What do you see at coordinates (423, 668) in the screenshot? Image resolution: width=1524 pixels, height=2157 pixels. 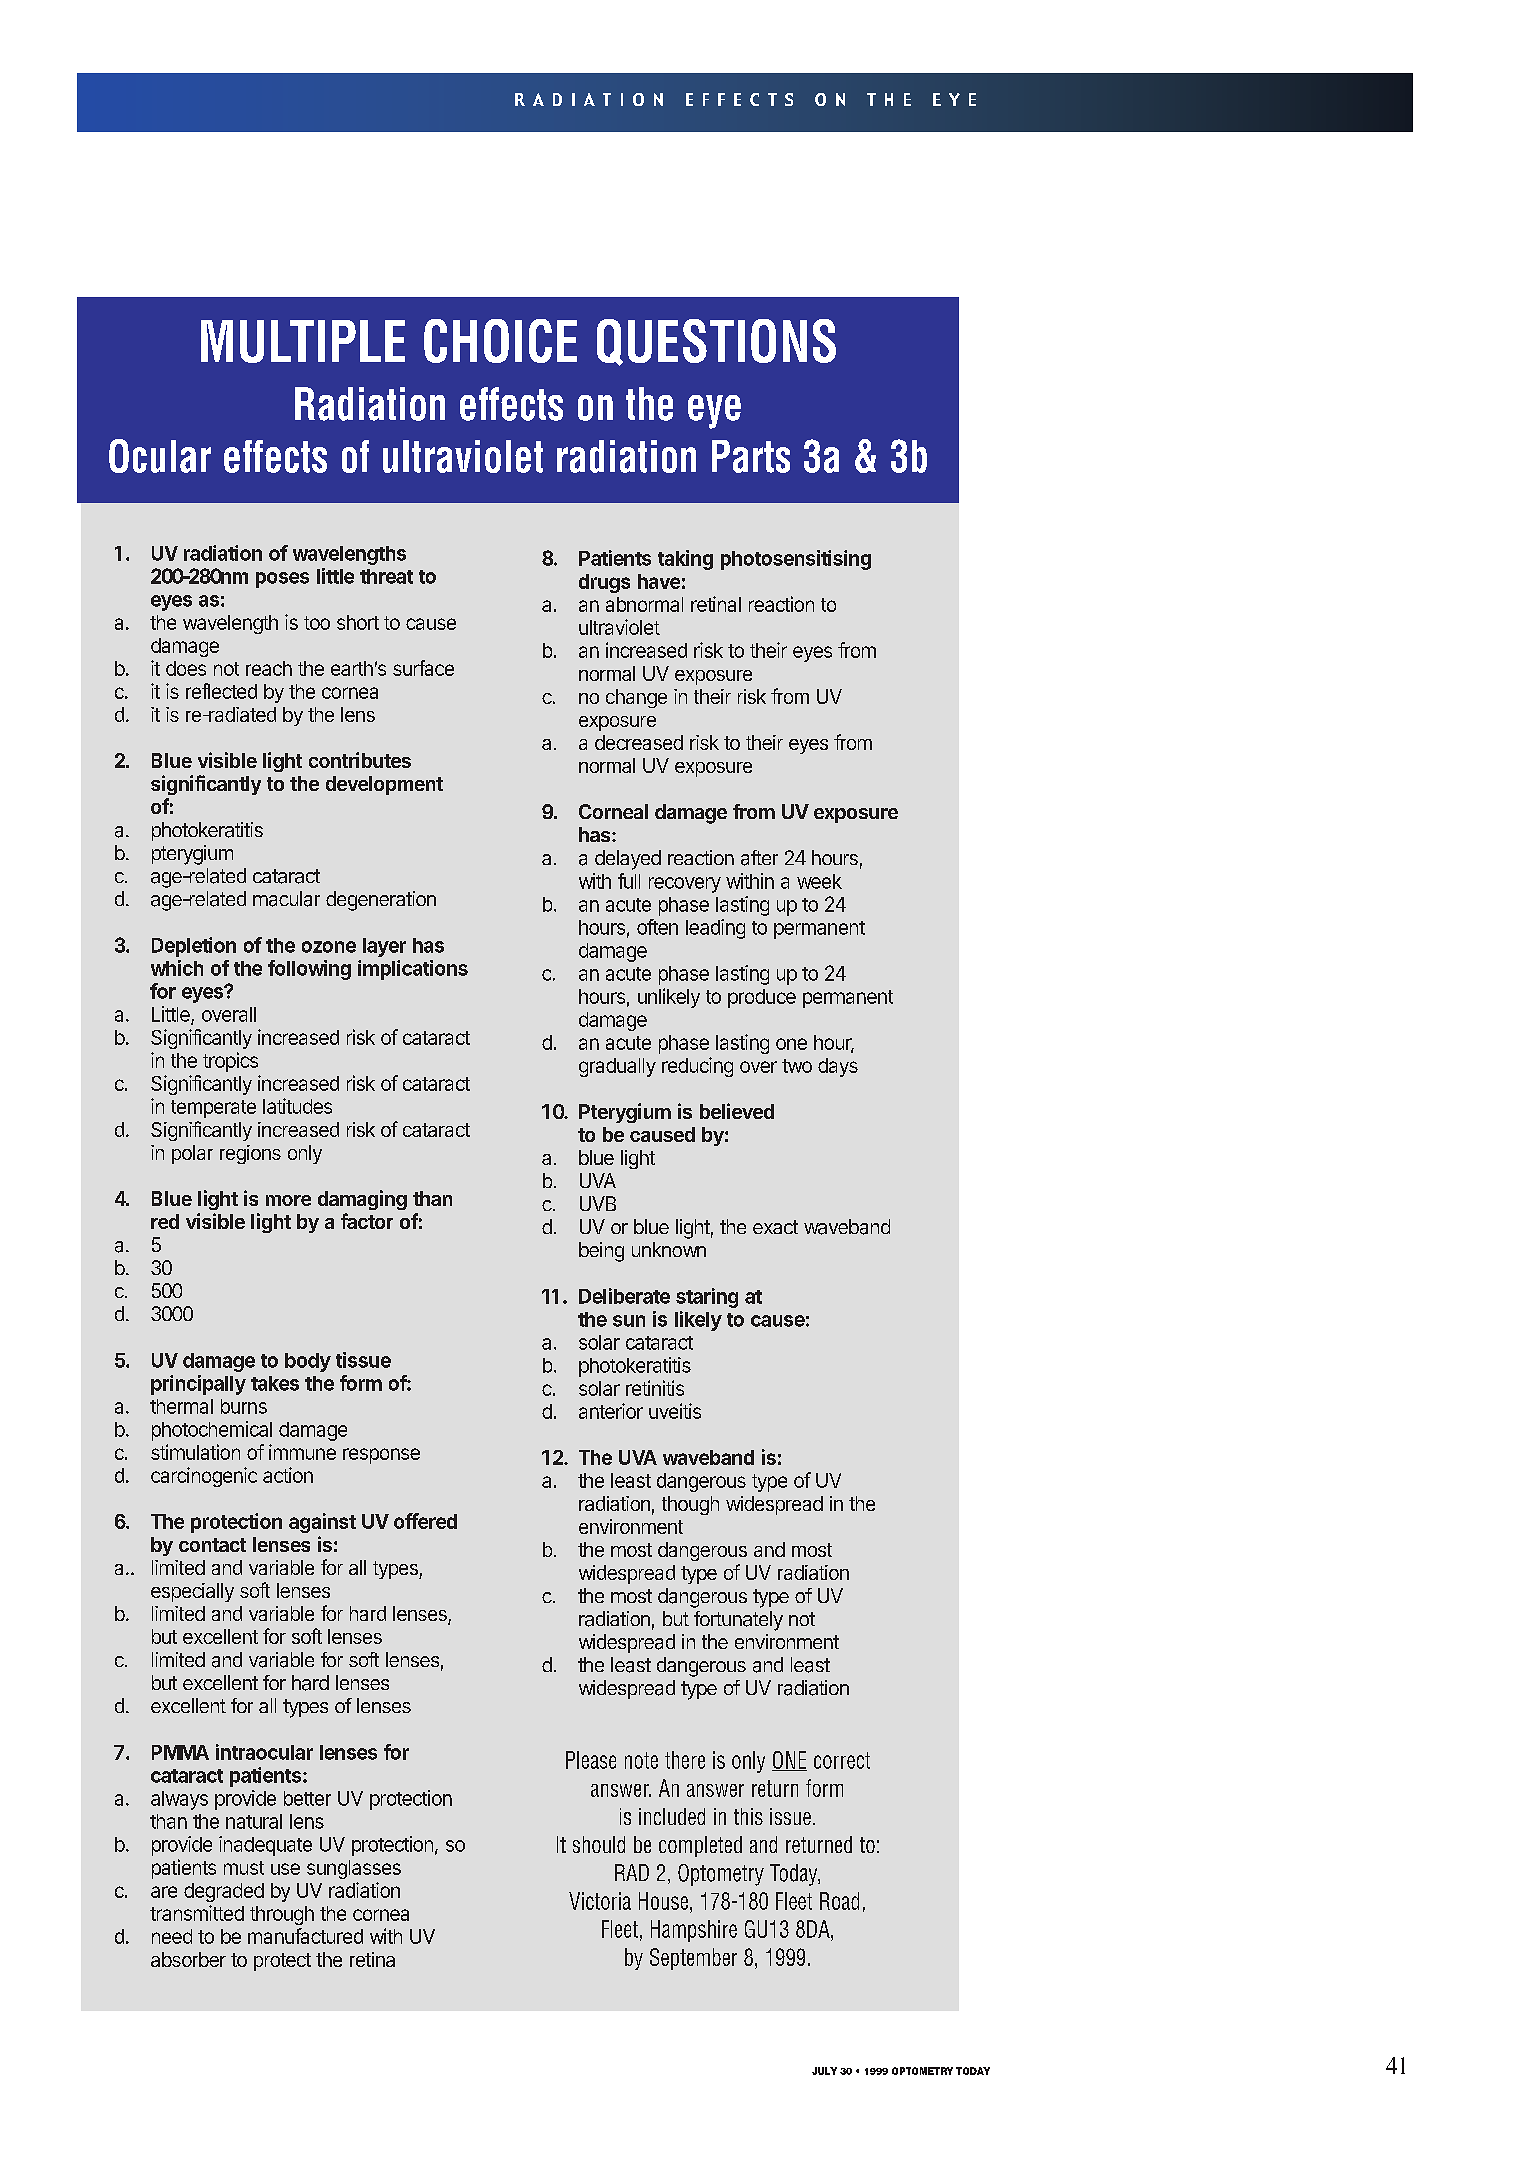 I see `surface` at bounding box center [423, 668].
